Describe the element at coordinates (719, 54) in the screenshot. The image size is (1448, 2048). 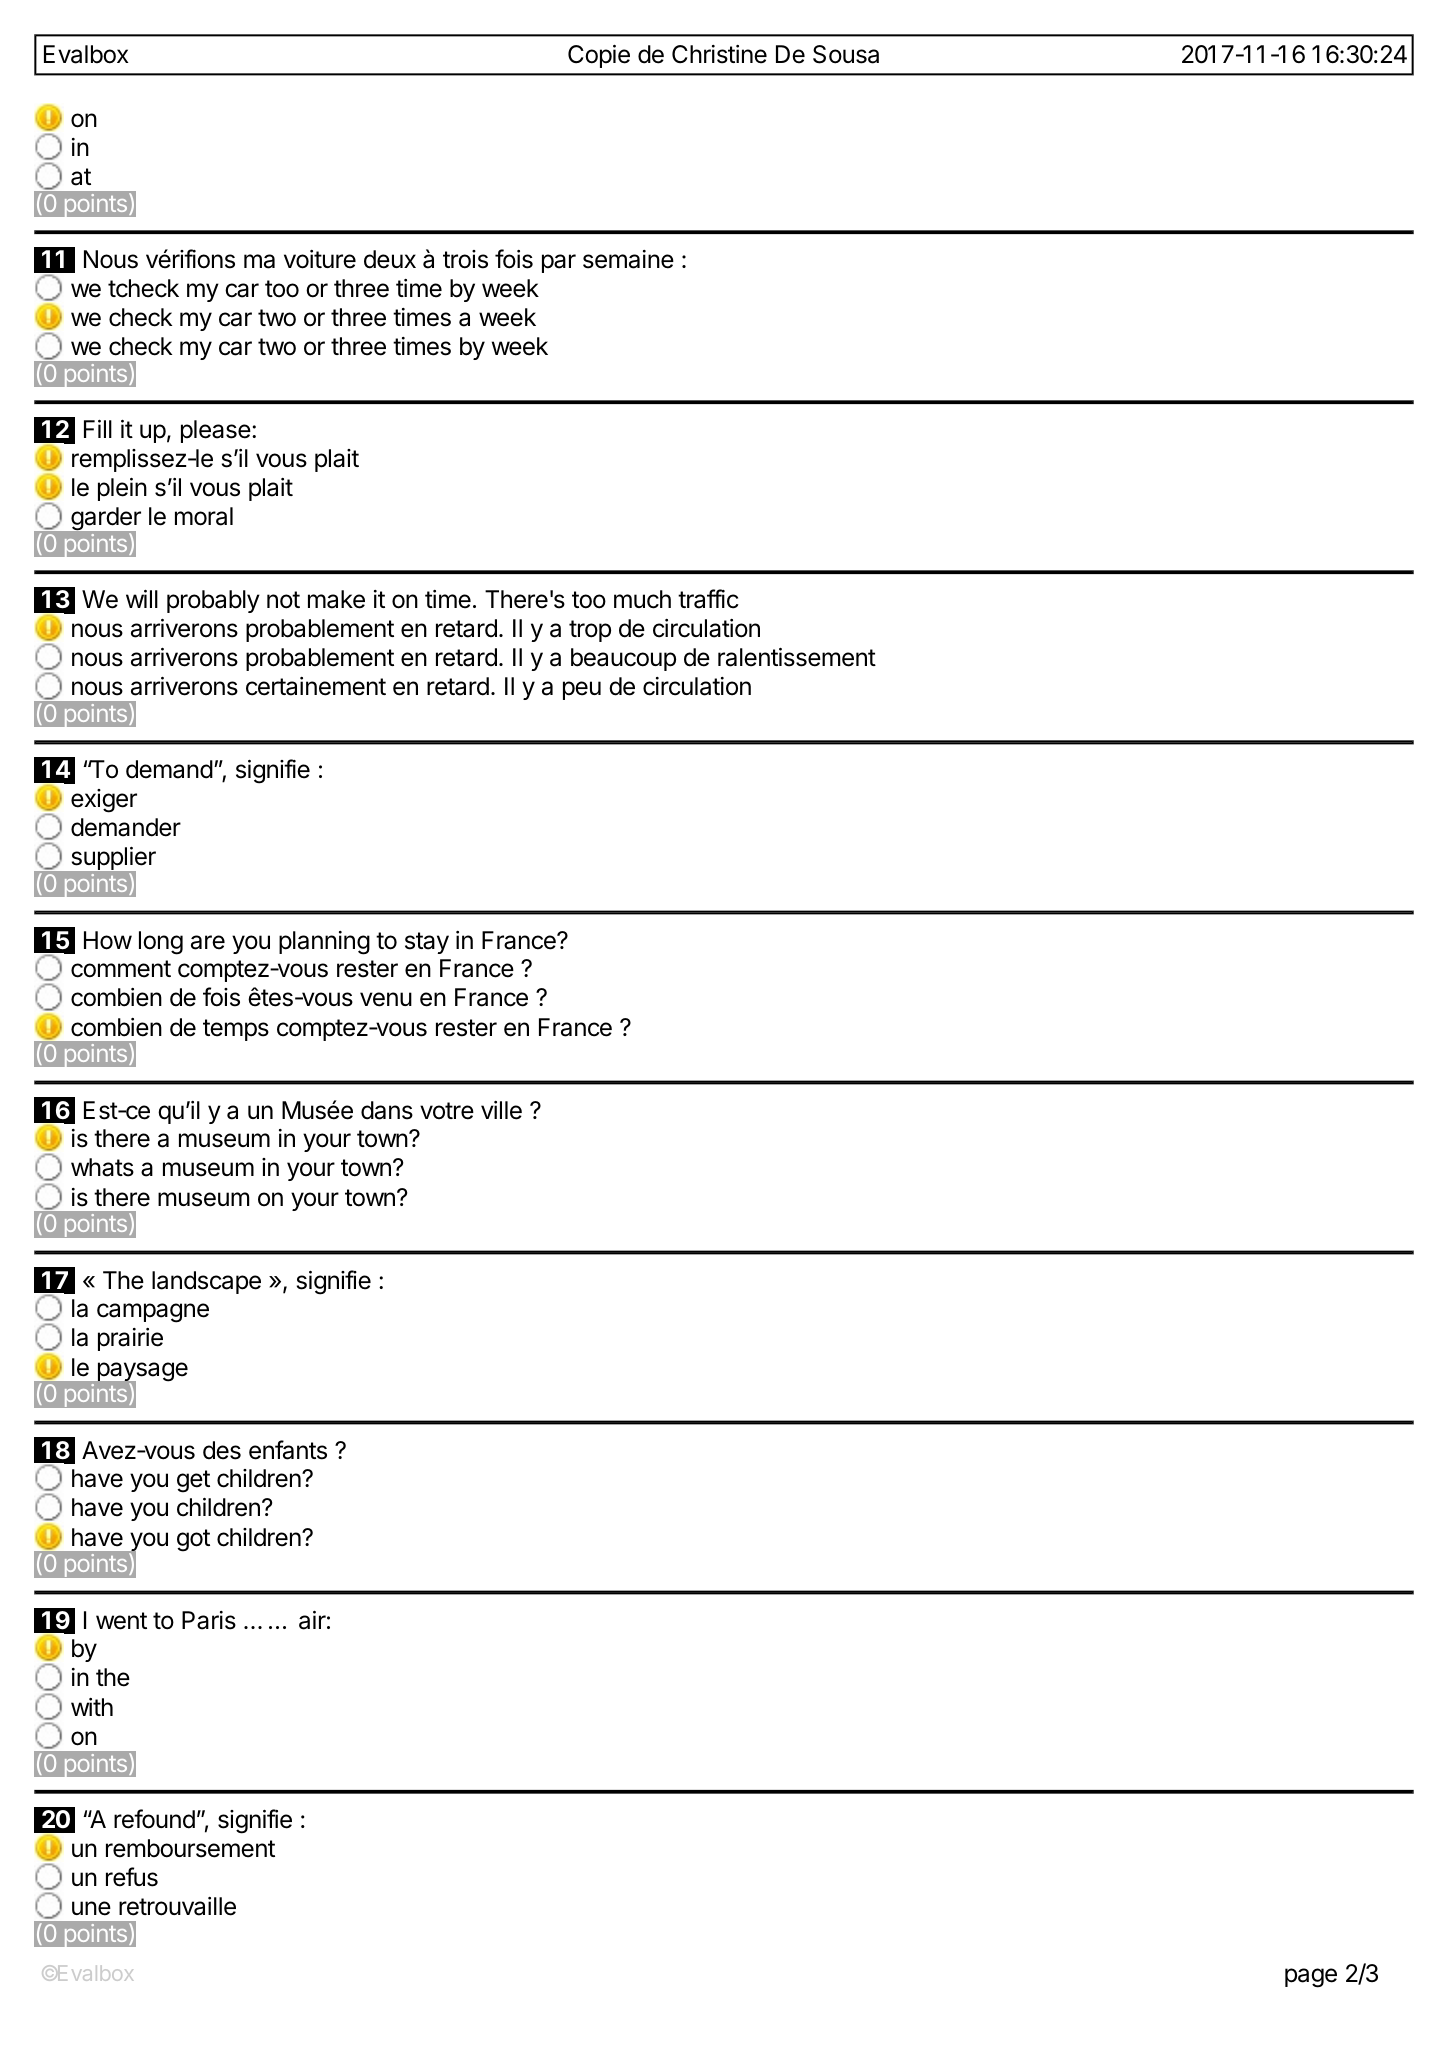
I see `Christine` at that location.
